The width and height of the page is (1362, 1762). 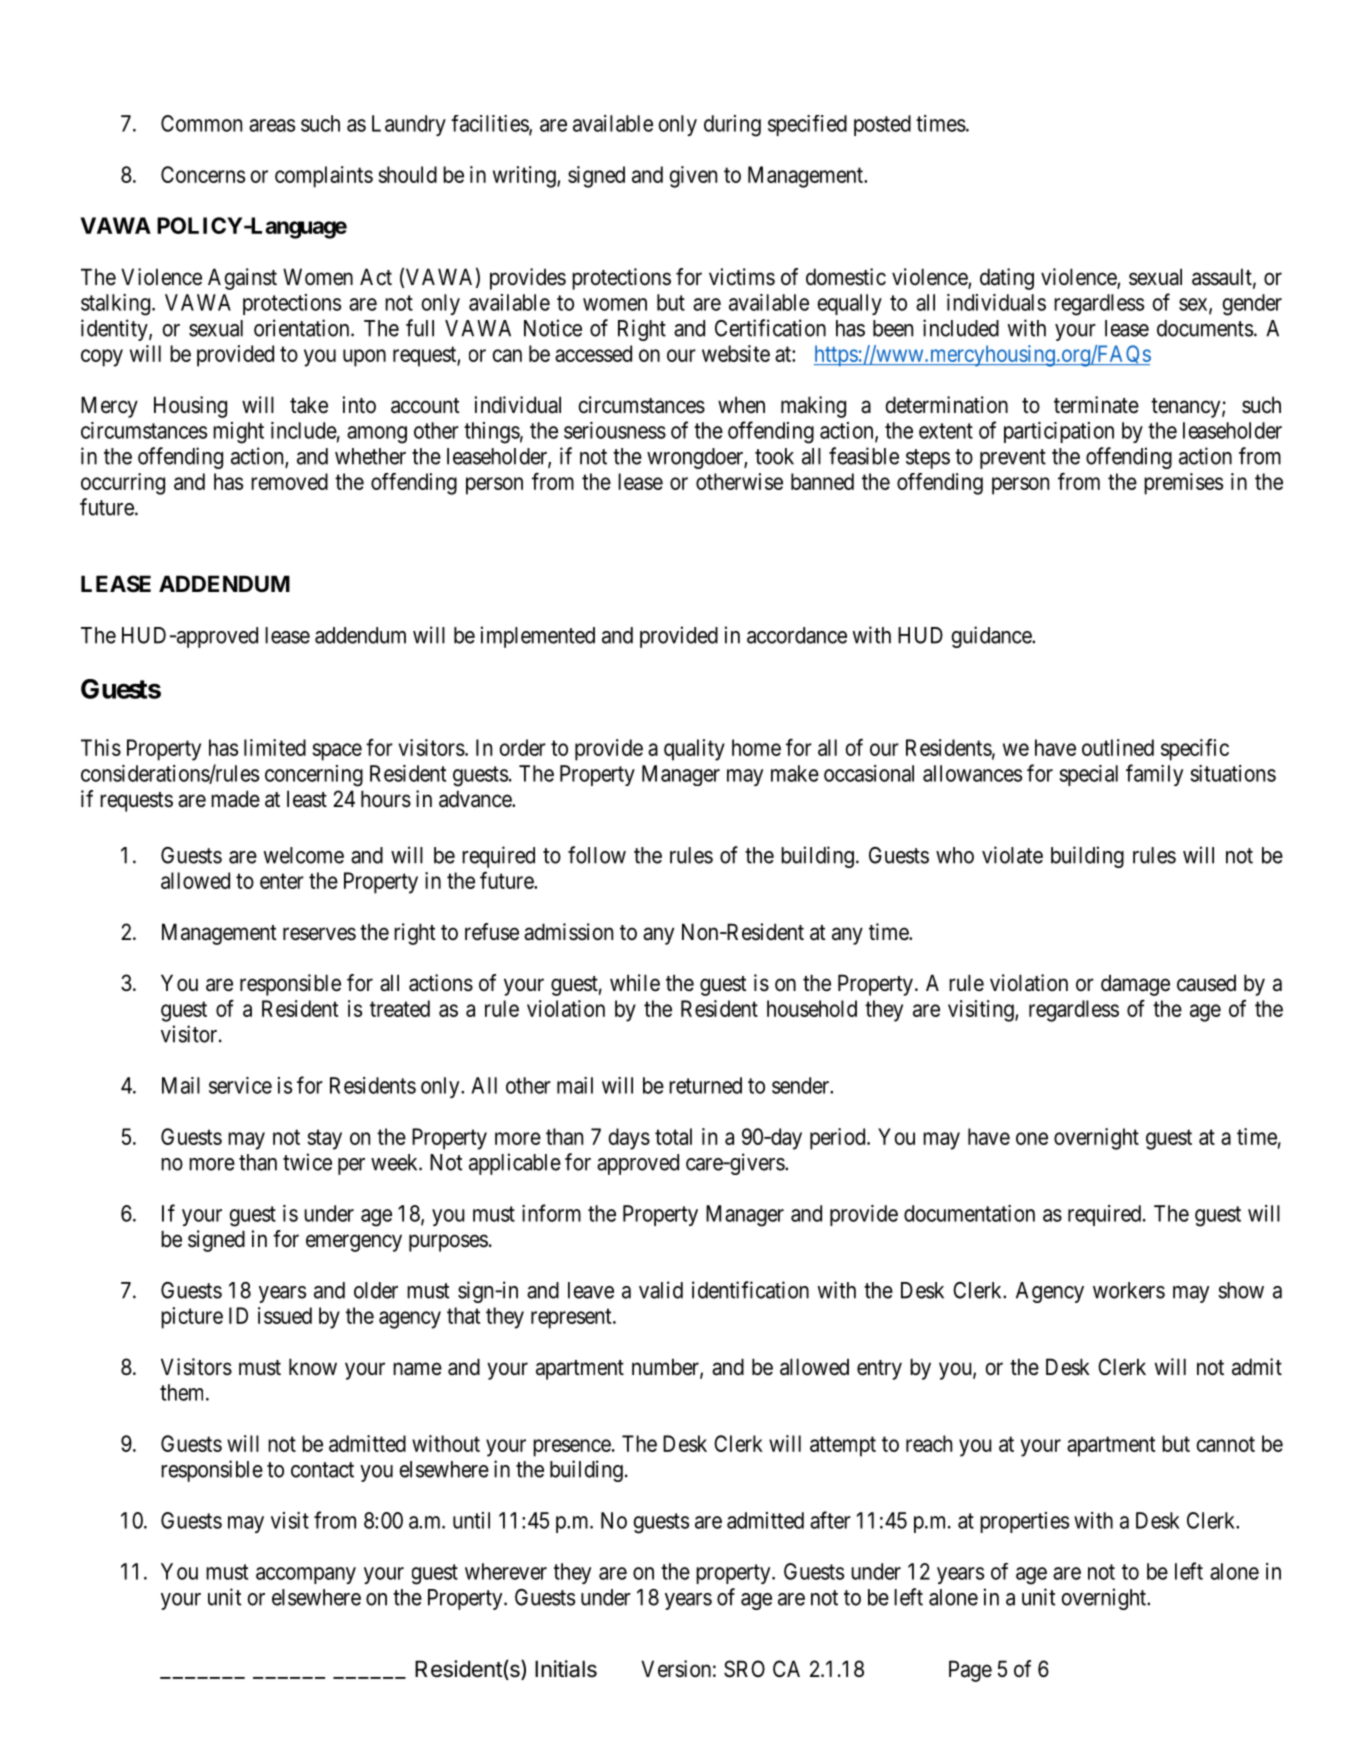 I want to click on returned, so click(x=705, y=1085).
